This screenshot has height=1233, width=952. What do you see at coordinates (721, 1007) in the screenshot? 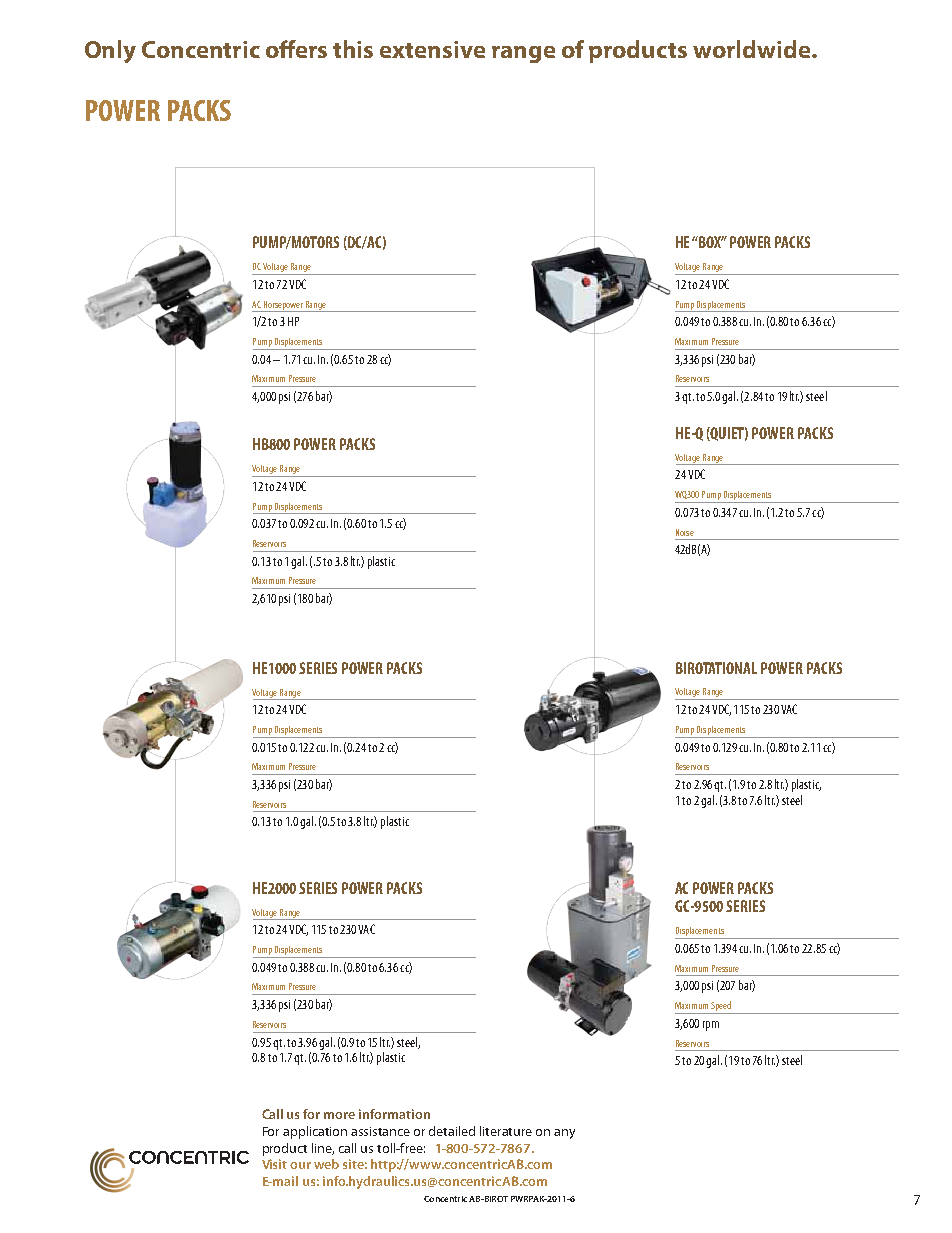
I see `Speed` at bounding box center [721, 1007].
